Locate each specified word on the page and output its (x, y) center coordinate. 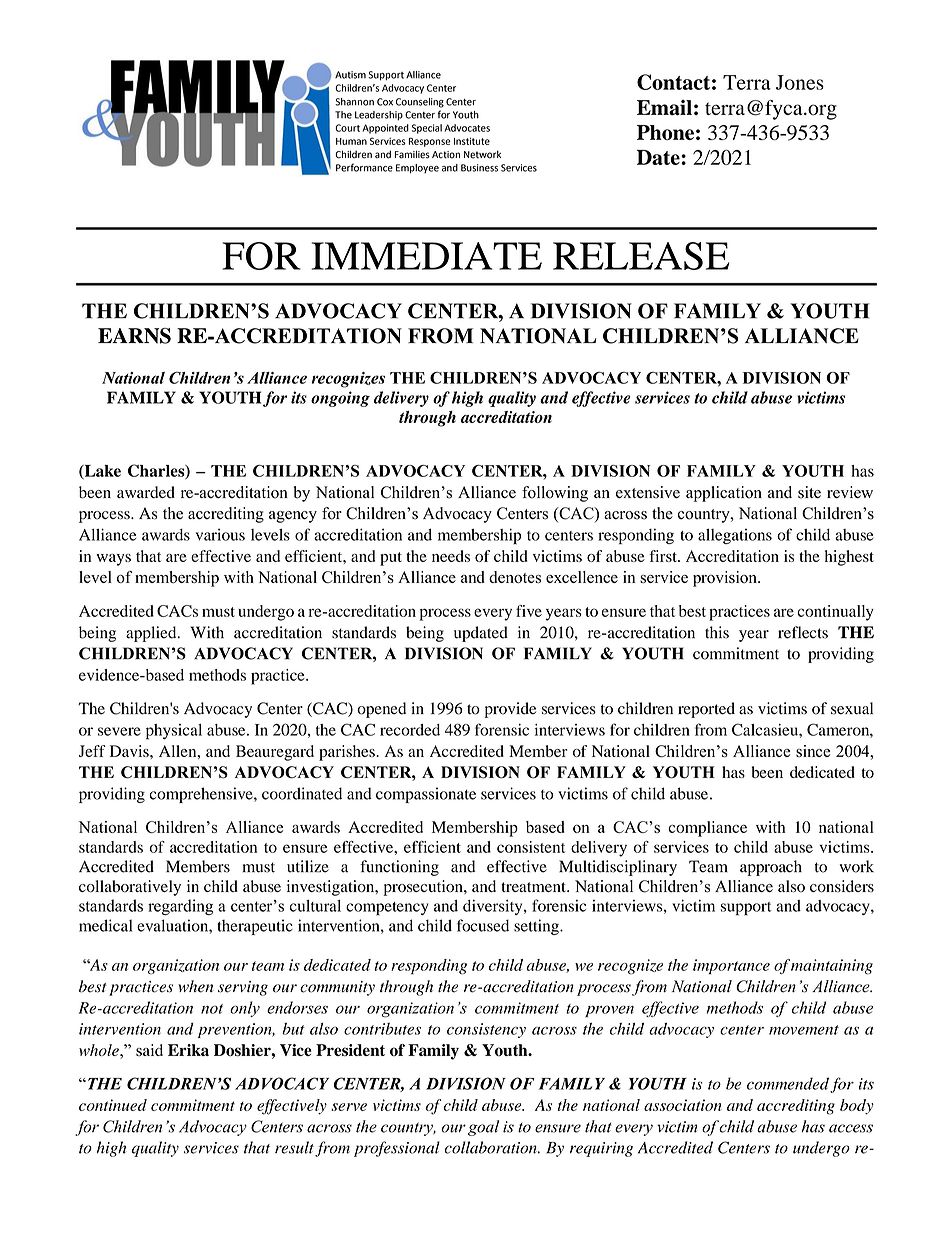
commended (788, 1083)
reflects (803, 632)
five (529, 611)
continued (113, 1105)
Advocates (467, 128)
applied (152, 634)
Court (347, 128)
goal (483, 1128)
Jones (800, 82)
